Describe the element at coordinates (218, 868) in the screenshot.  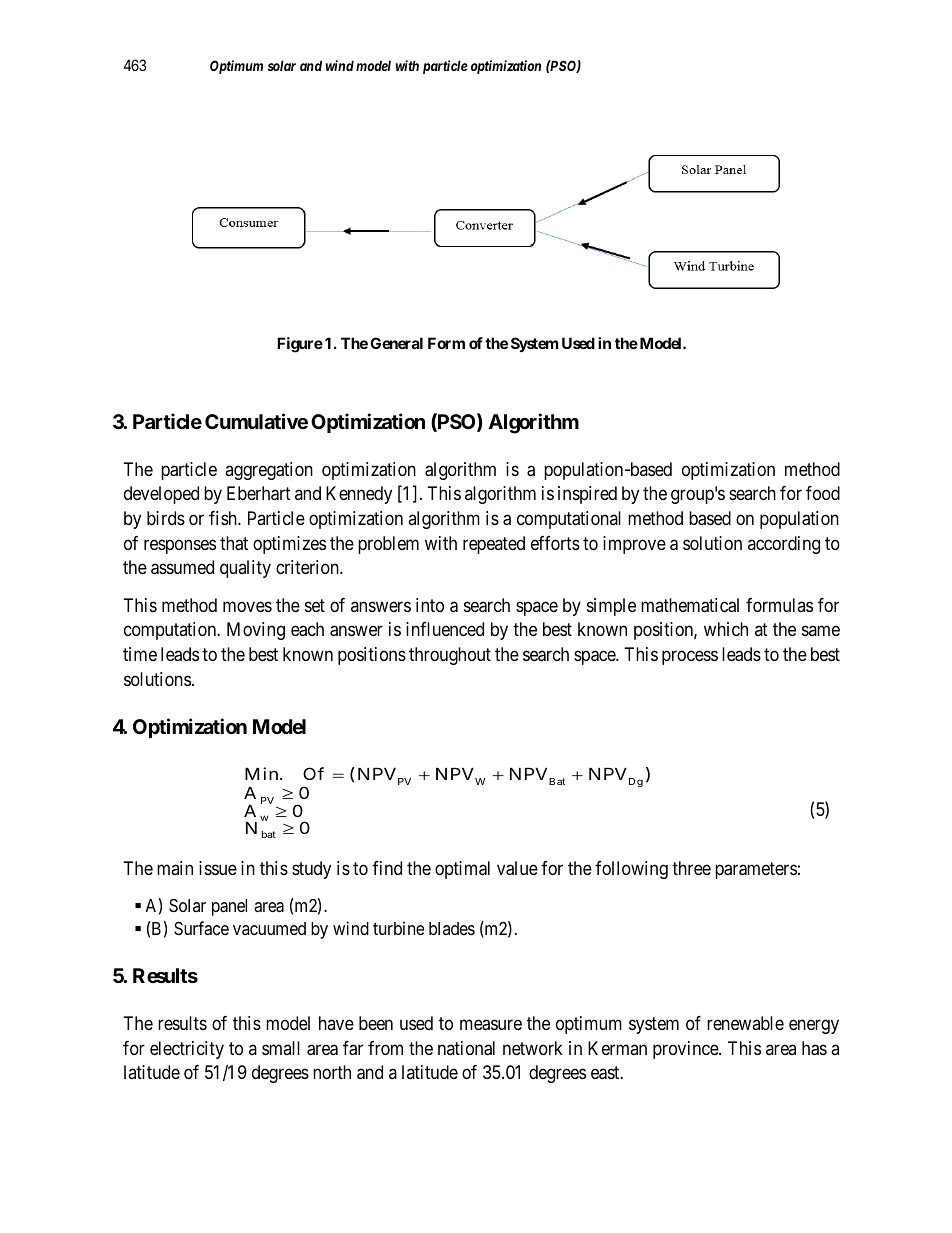
I see `issue` at that location.
